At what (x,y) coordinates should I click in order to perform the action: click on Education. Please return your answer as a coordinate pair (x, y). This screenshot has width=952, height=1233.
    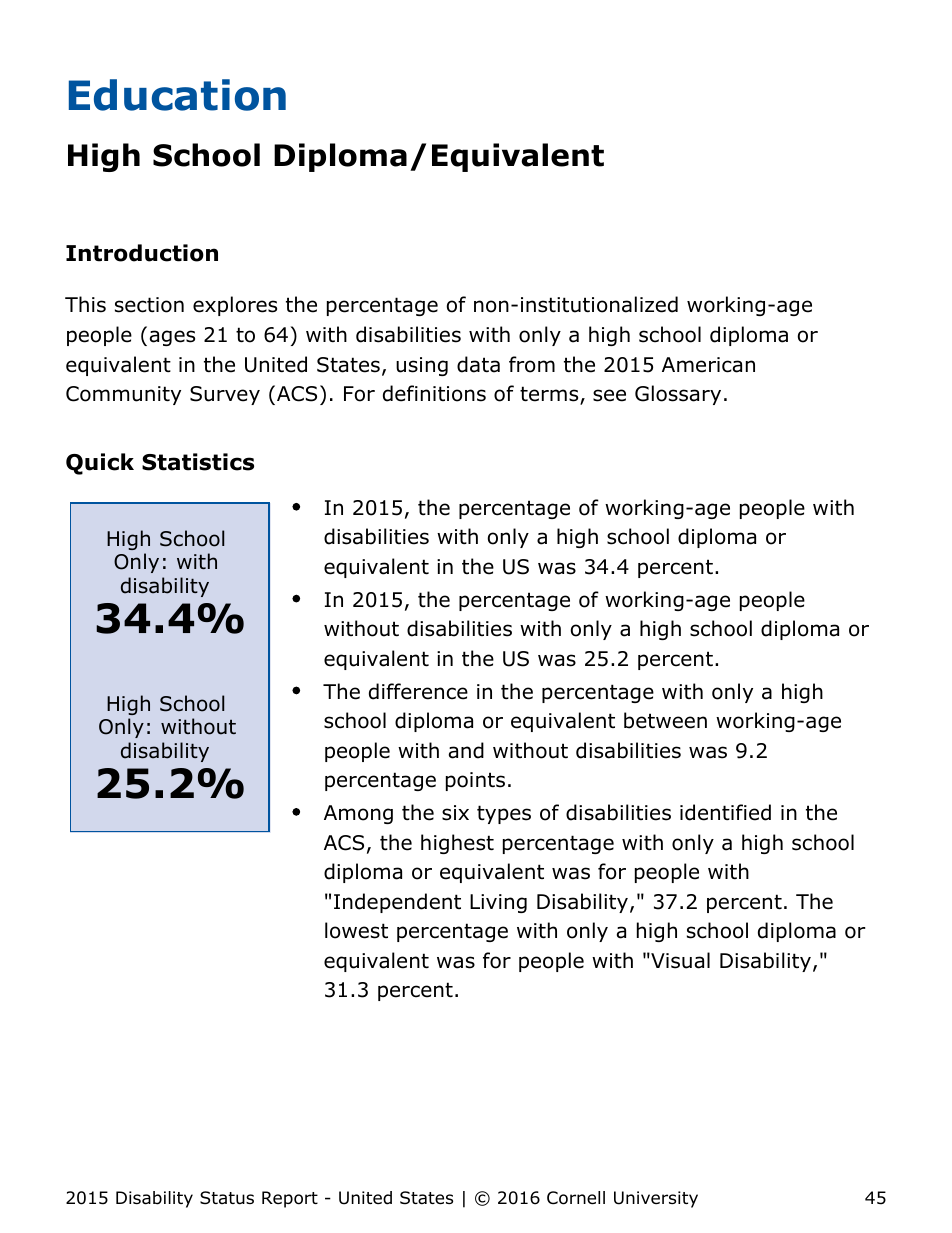
    Looking at the image, I should click on (177, 95).
